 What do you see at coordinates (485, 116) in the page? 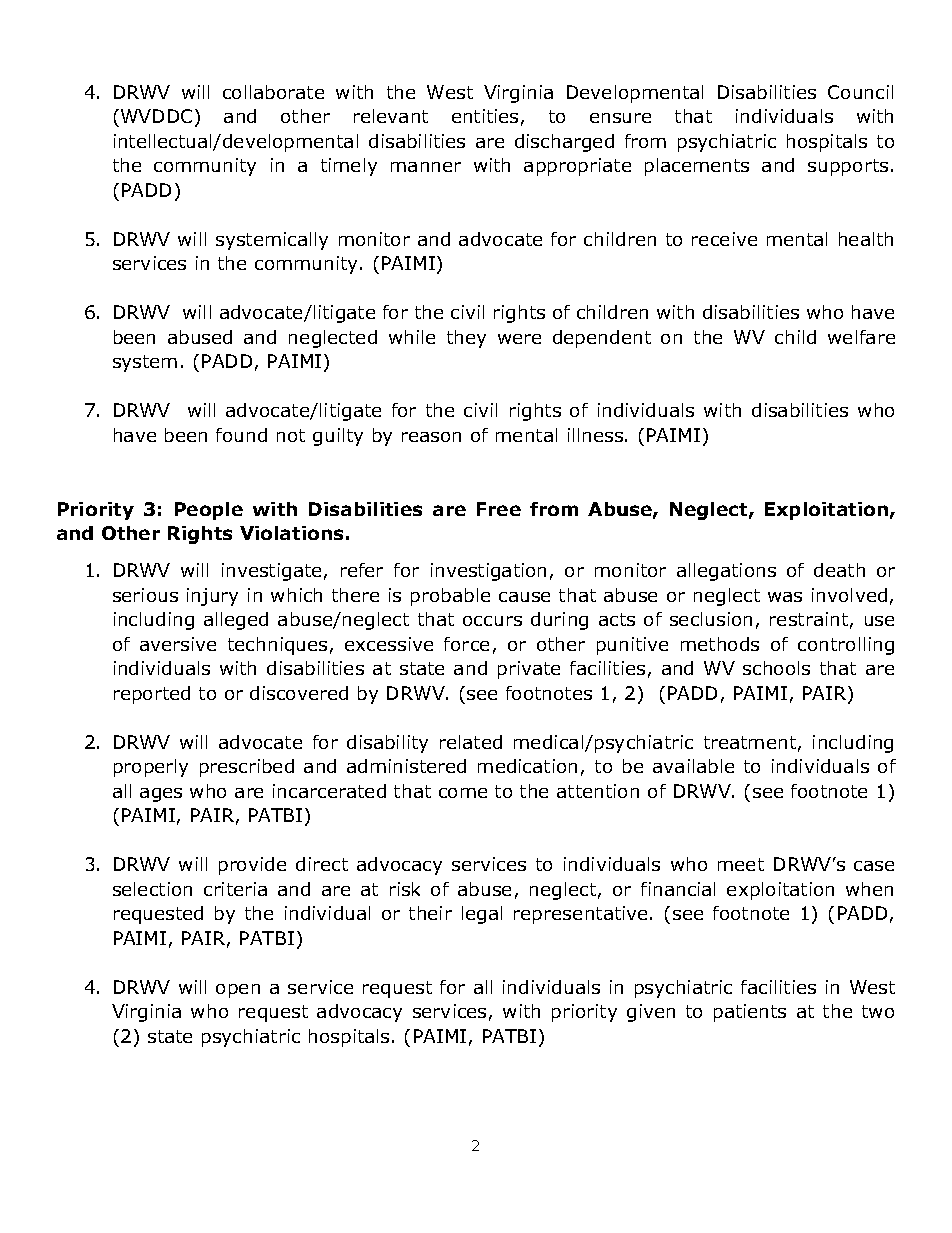
I see `entities` at bounding box center [485, 116].
